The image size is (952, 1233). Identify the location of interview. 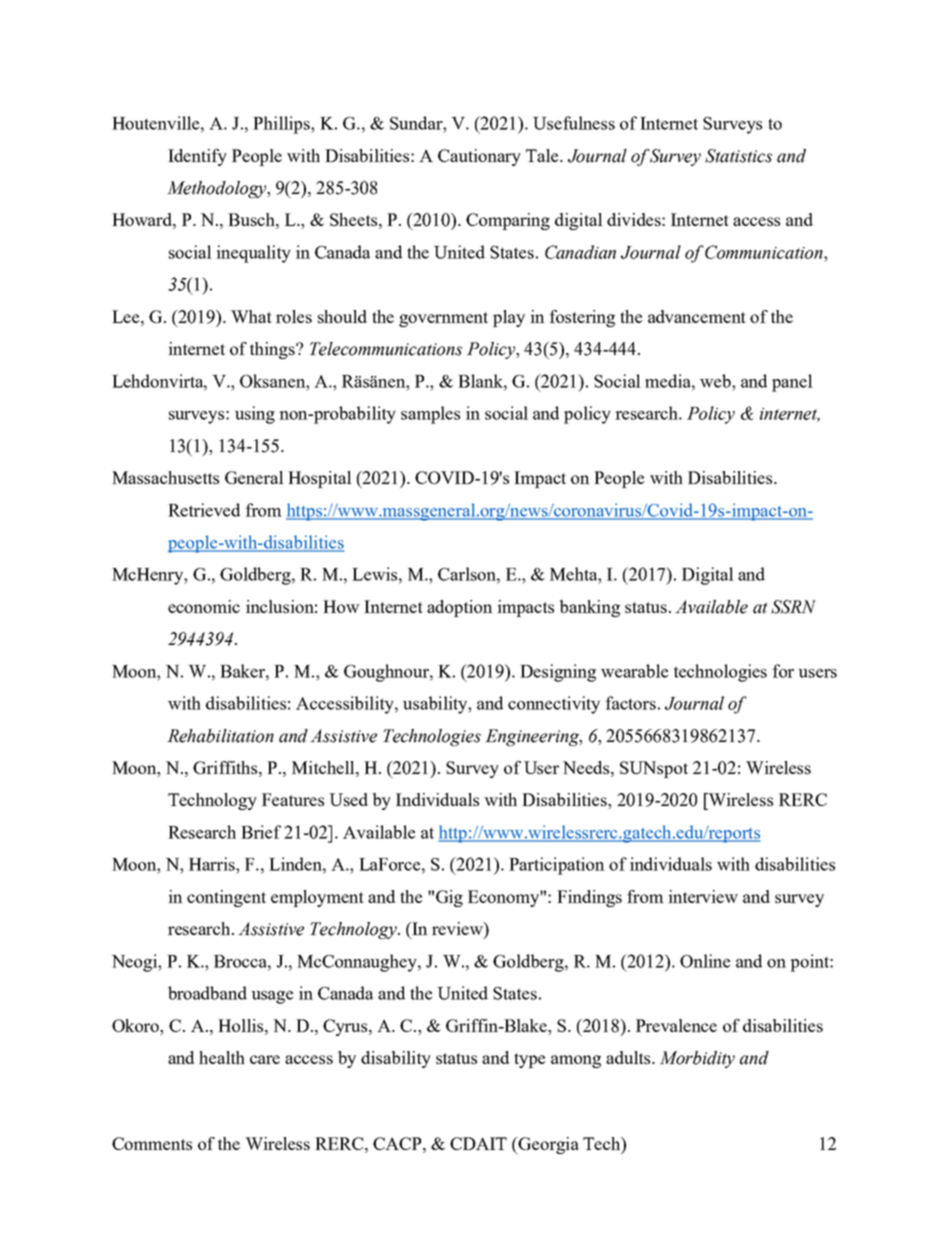
(703, 896).
